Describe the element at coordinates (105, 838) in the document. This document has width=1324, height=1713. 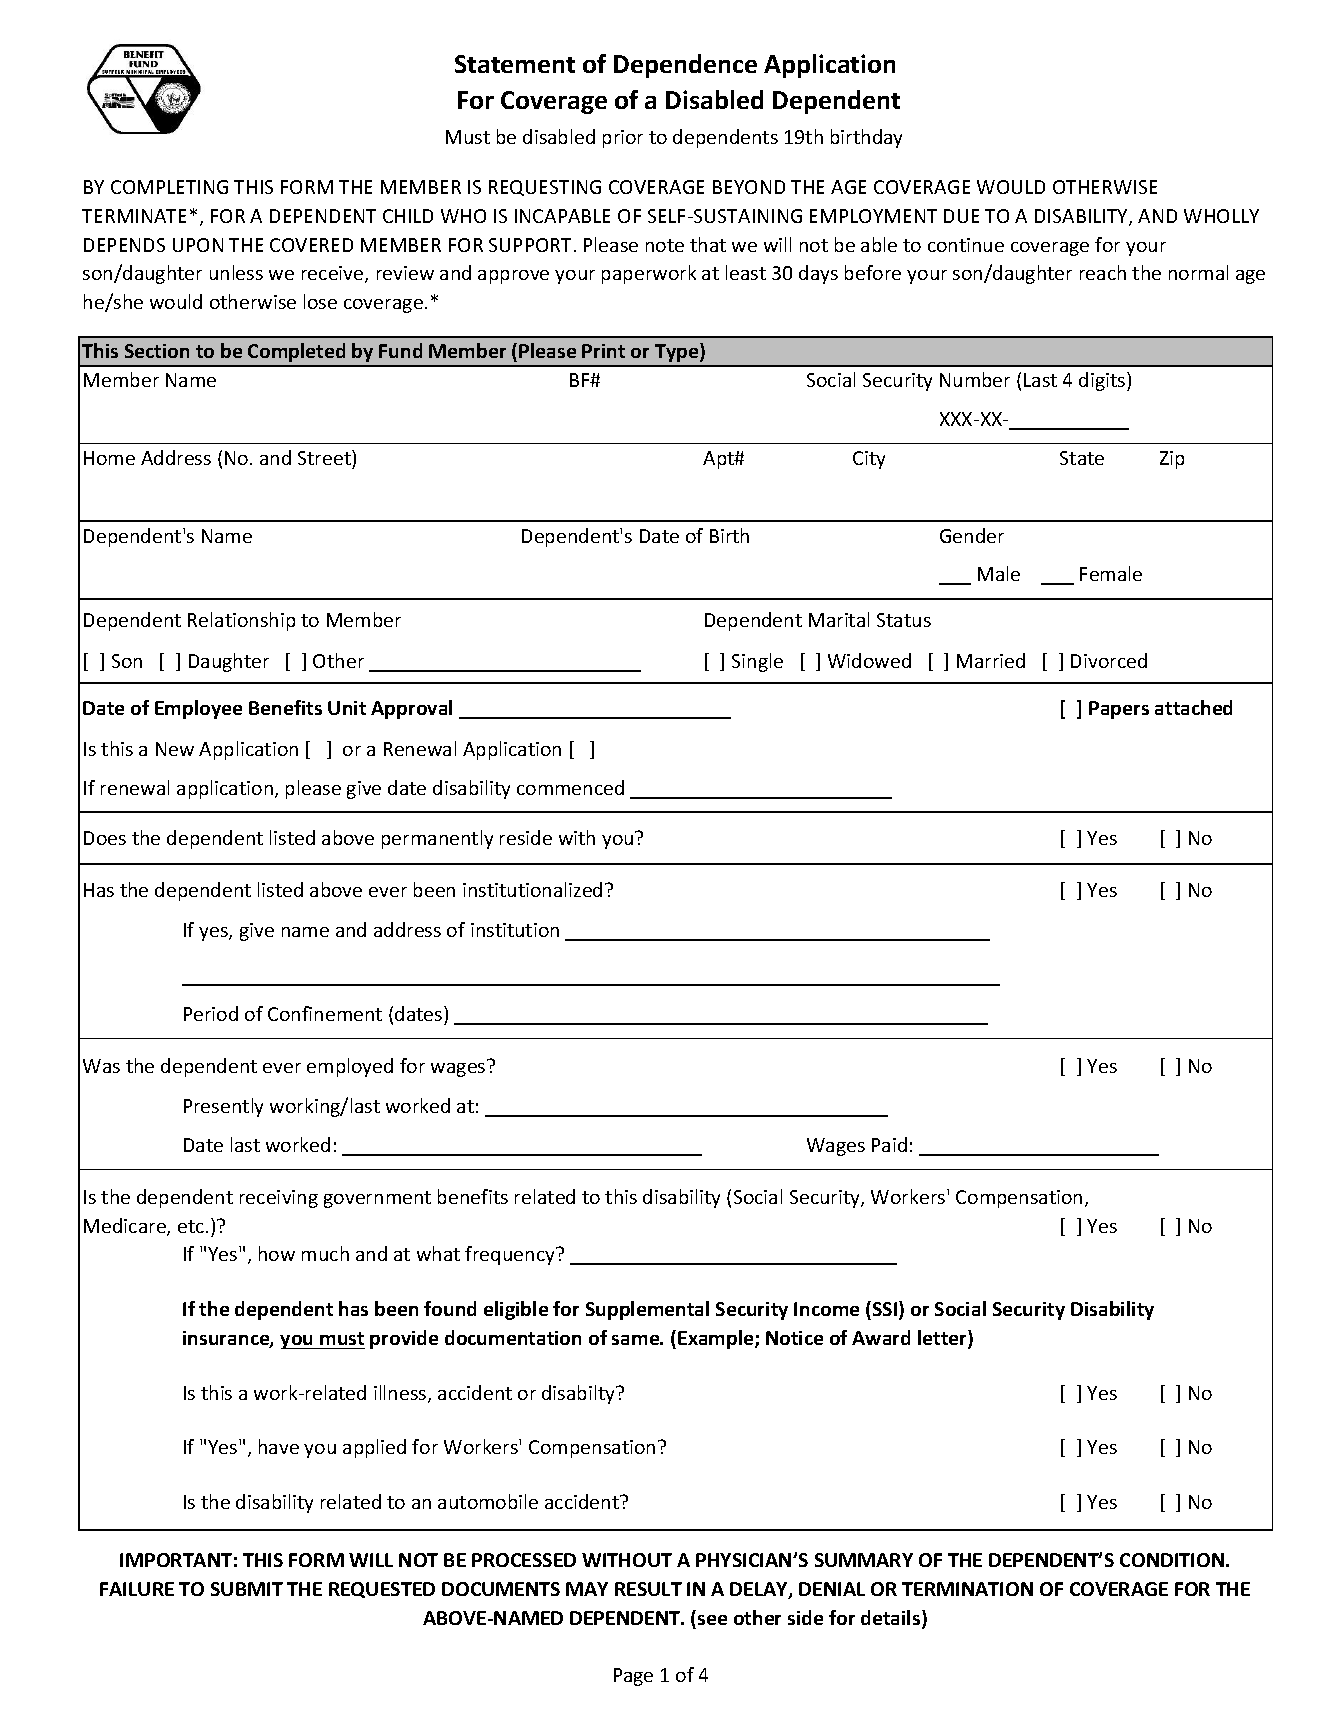
I see `Does` at that location.
